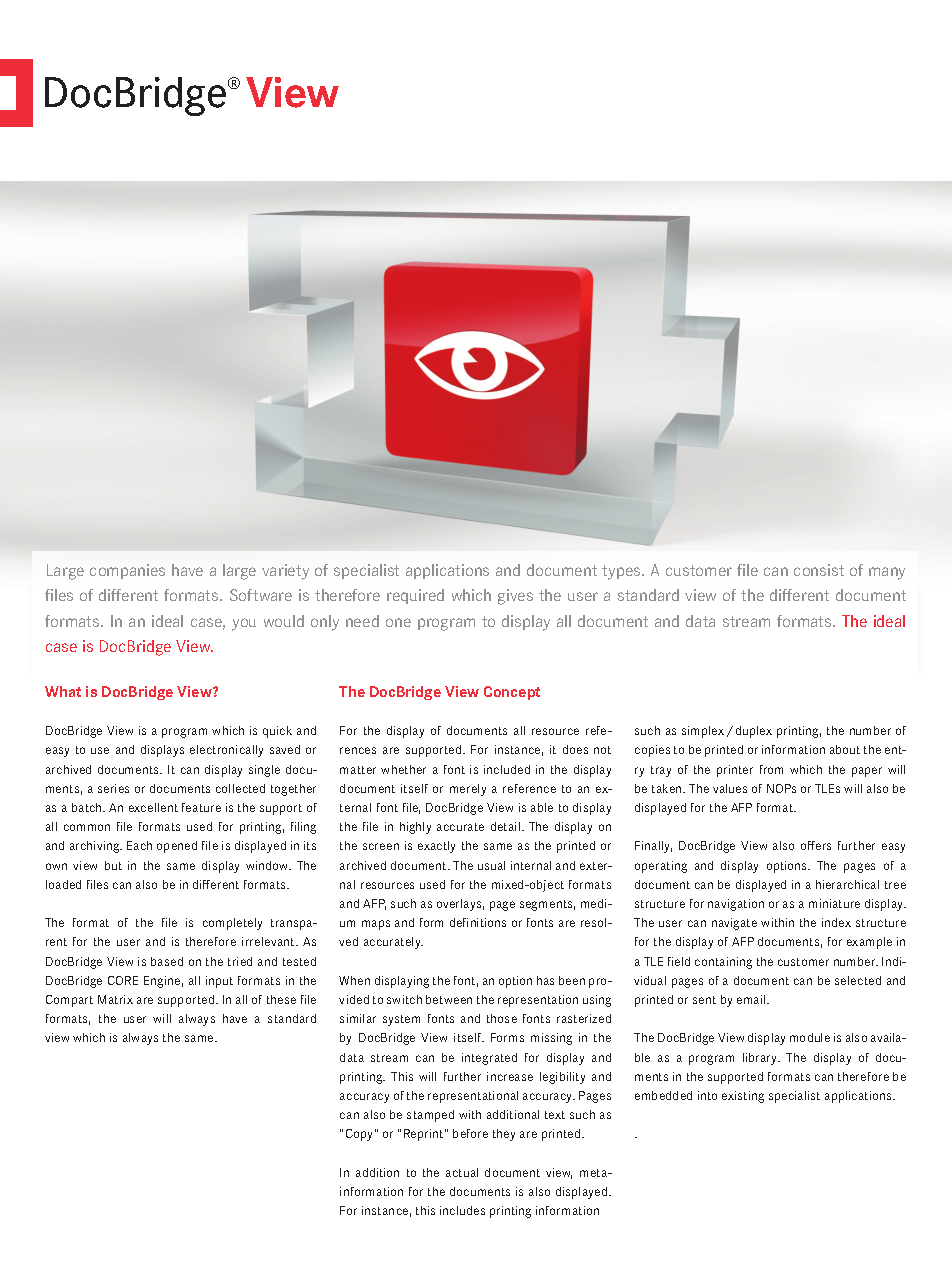 The height and width of the screenshot is (1270, 952). I want to click on companies, so click(127, 571).
